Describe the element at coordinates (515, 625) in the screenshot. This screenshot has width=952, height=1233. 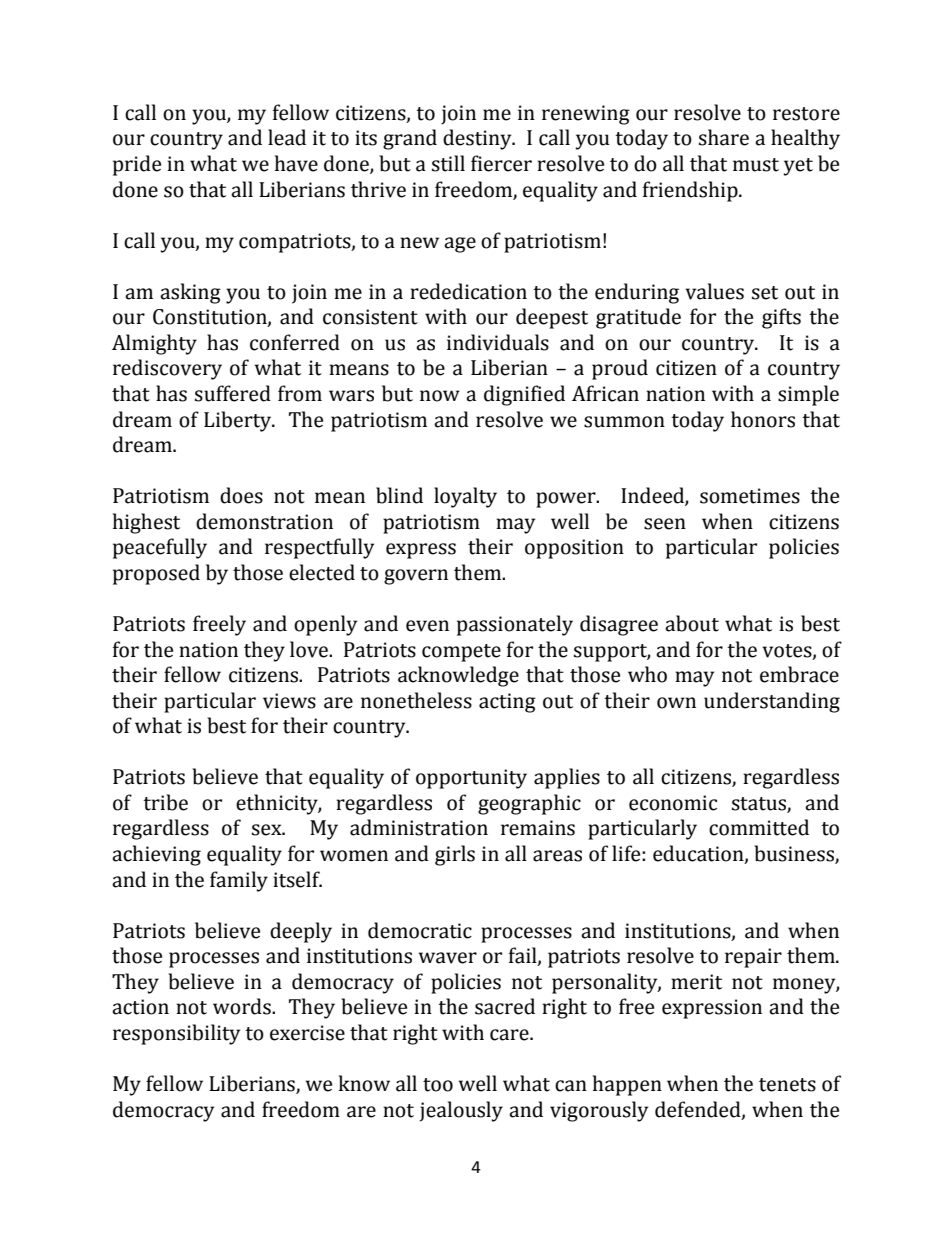
I see `passionately` at that location.
